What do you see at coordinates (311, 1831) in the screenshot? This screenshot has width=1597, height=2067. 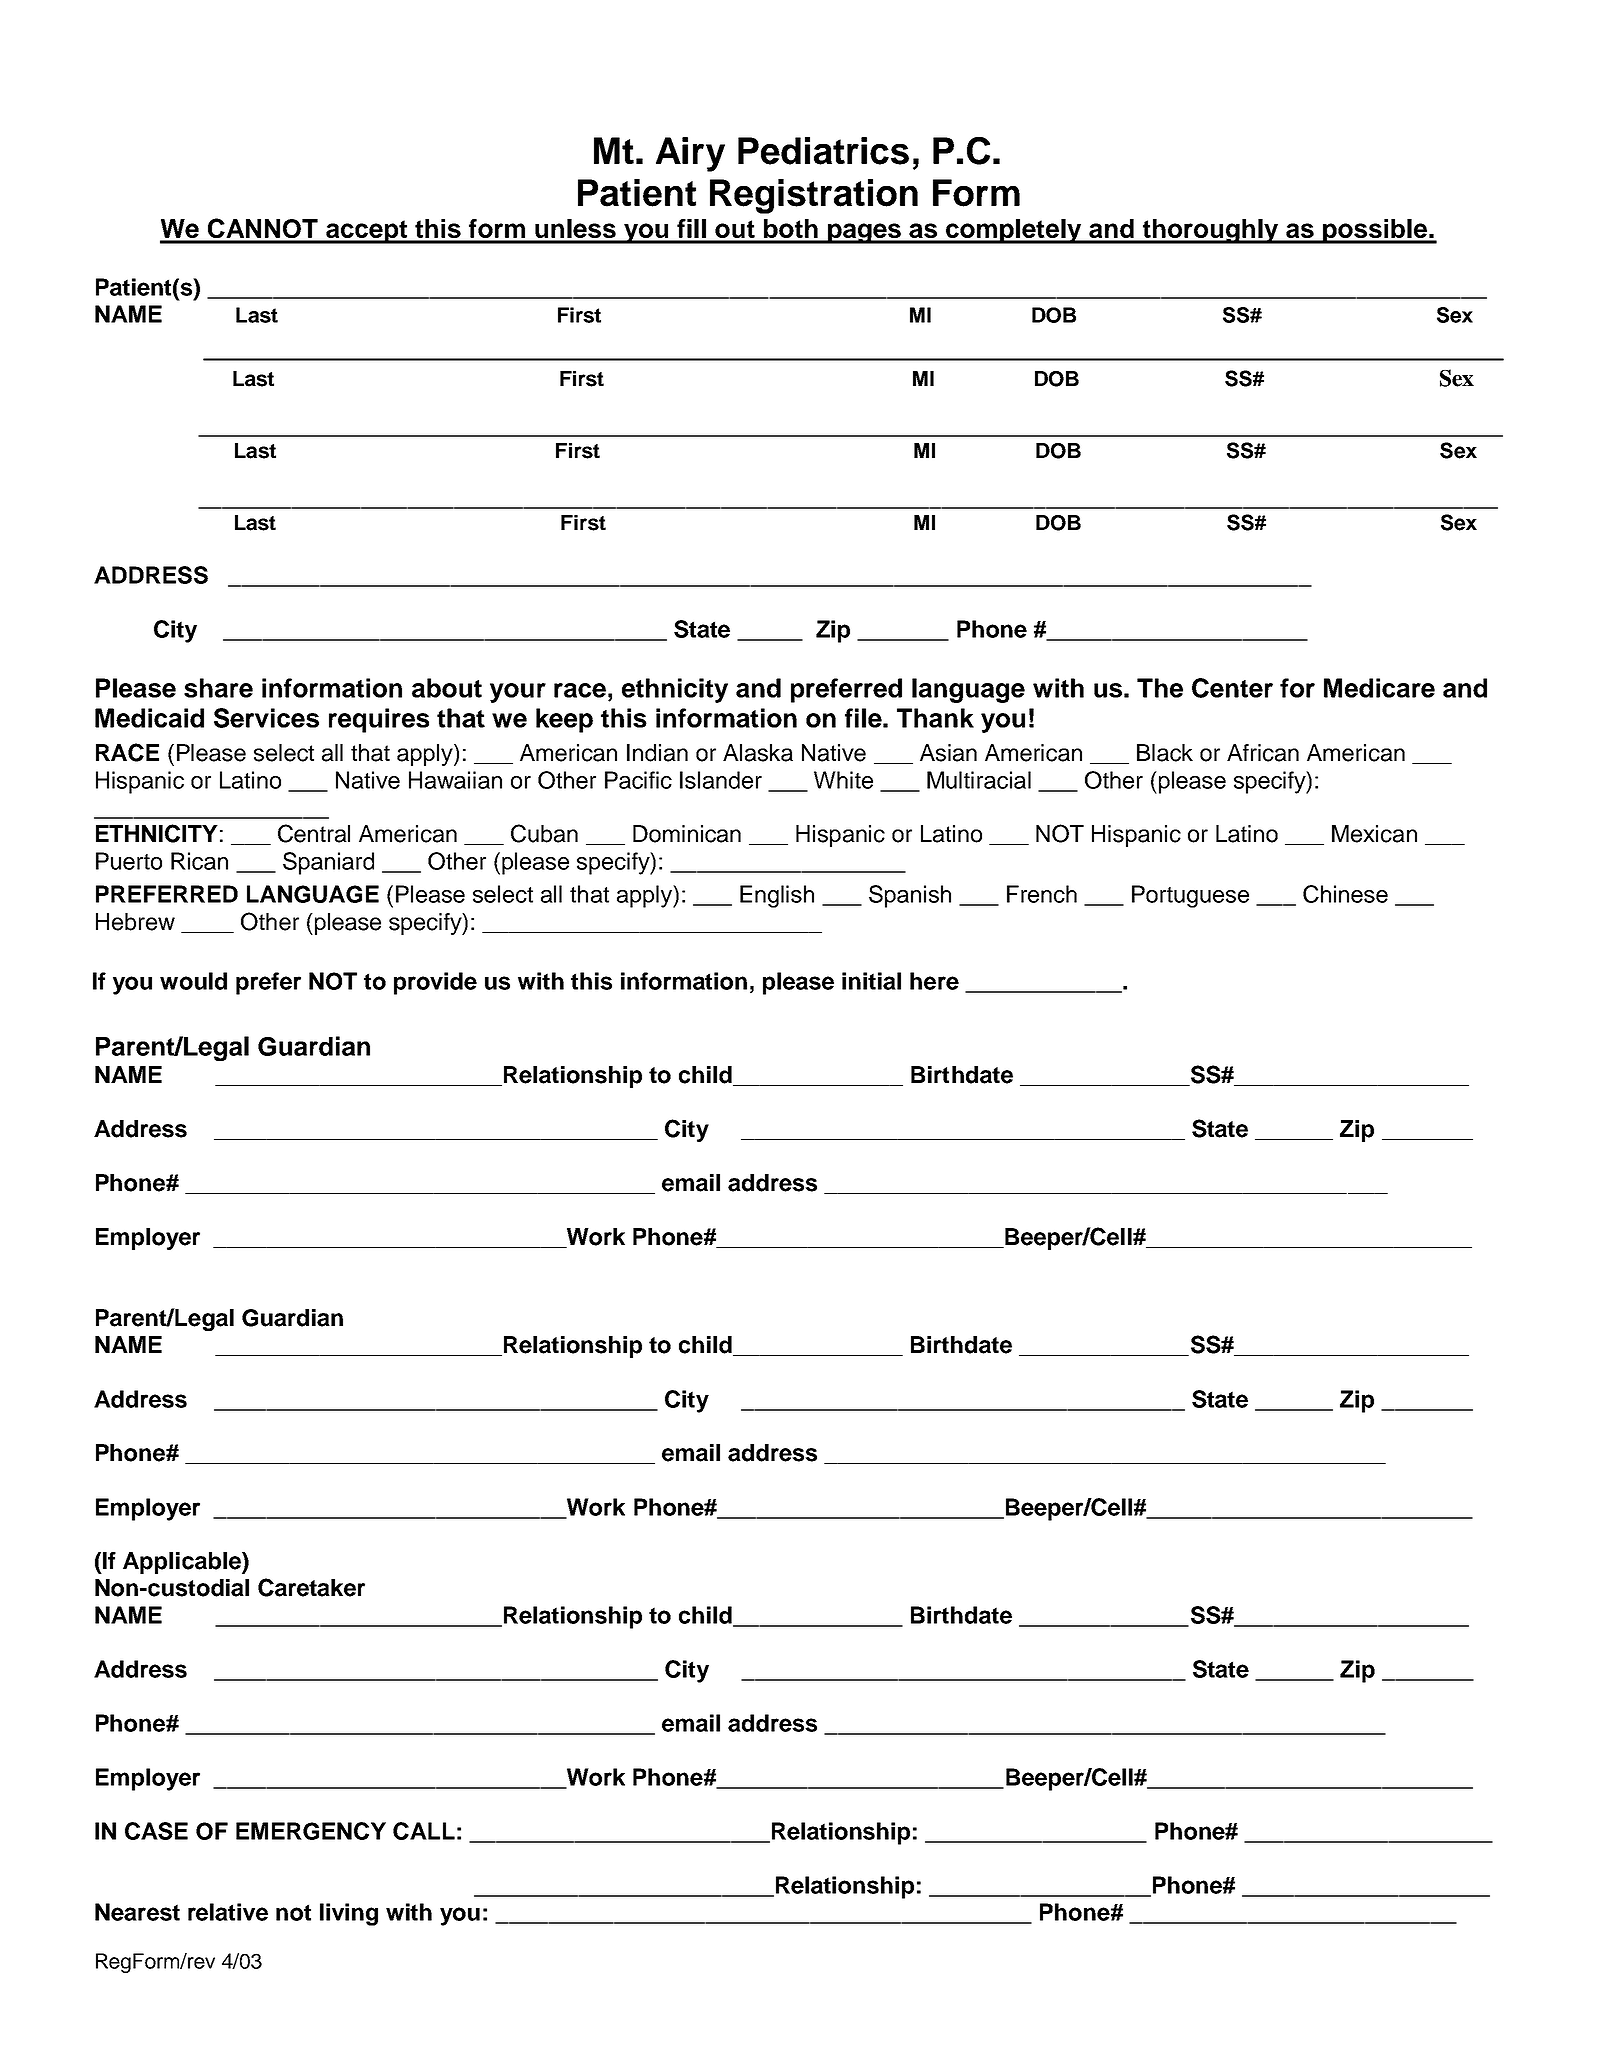 I see `EMERGENCY` at bounding box center [311, 1831].
